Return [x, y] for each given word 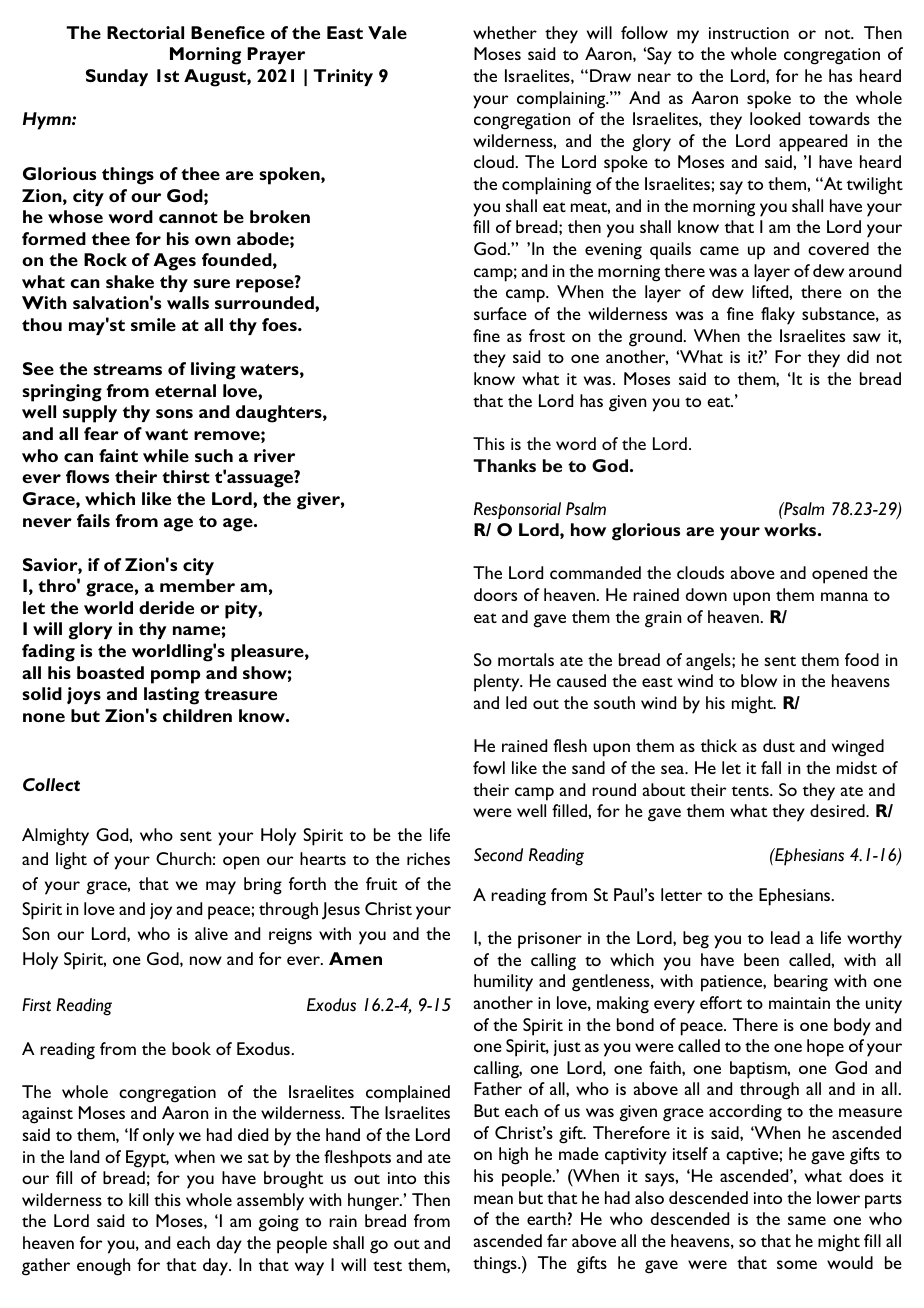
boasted [110, 672]
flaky [778, 316]
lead [785, 937]
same [807, 1220]
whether [505, 32]
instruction [749, 33]
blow [759, 680]
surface [500, 313]
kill [138, 1199]
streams [127, 369]
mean [493, 1199]
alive [211, 933]
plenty [498, 683]
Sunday [117, 77]
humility [503, 983]
